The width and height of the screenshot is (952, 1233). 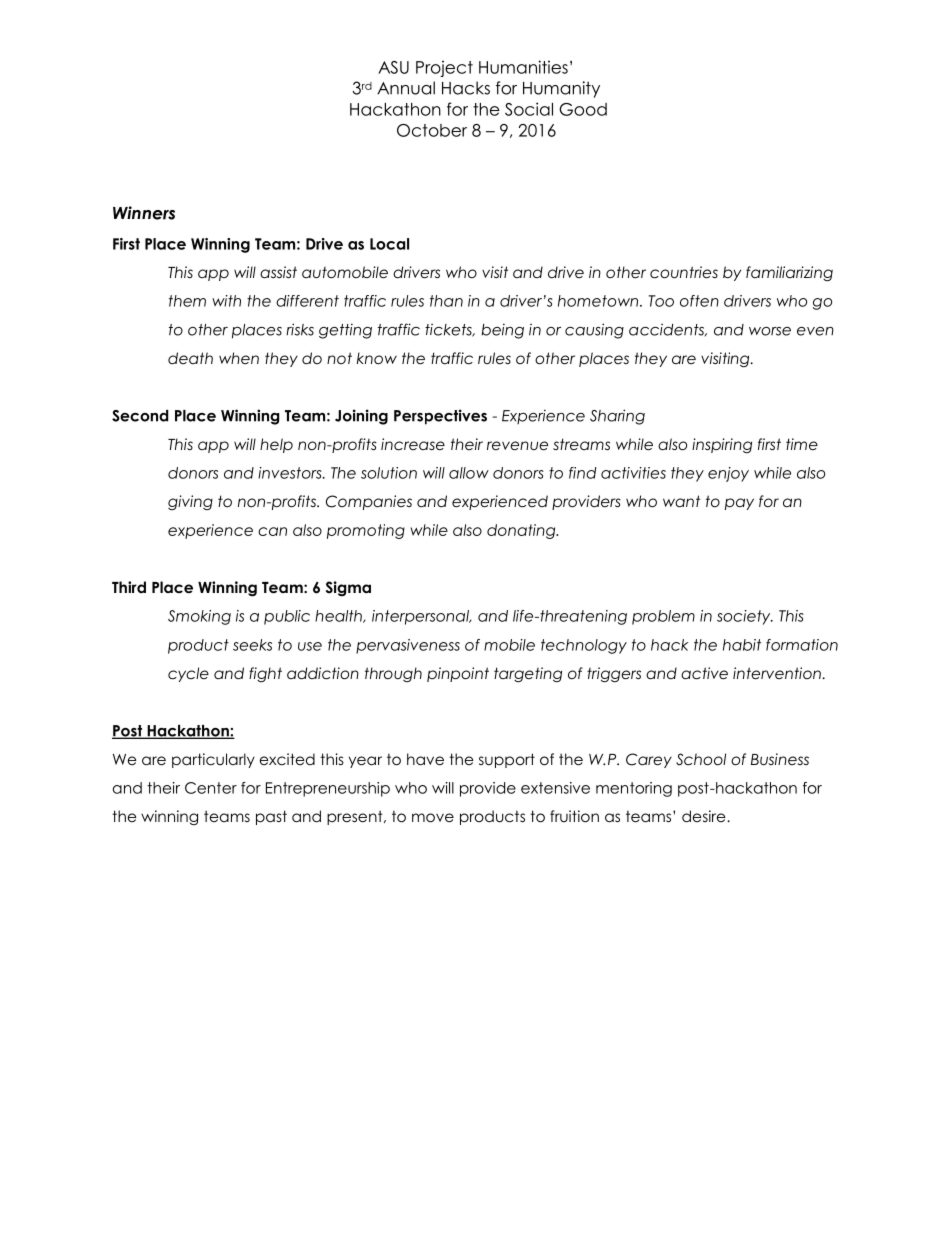 What do you see at coordinates (699, 301) in the screenshot?
I see `often` at bounding box center [699, 301].
